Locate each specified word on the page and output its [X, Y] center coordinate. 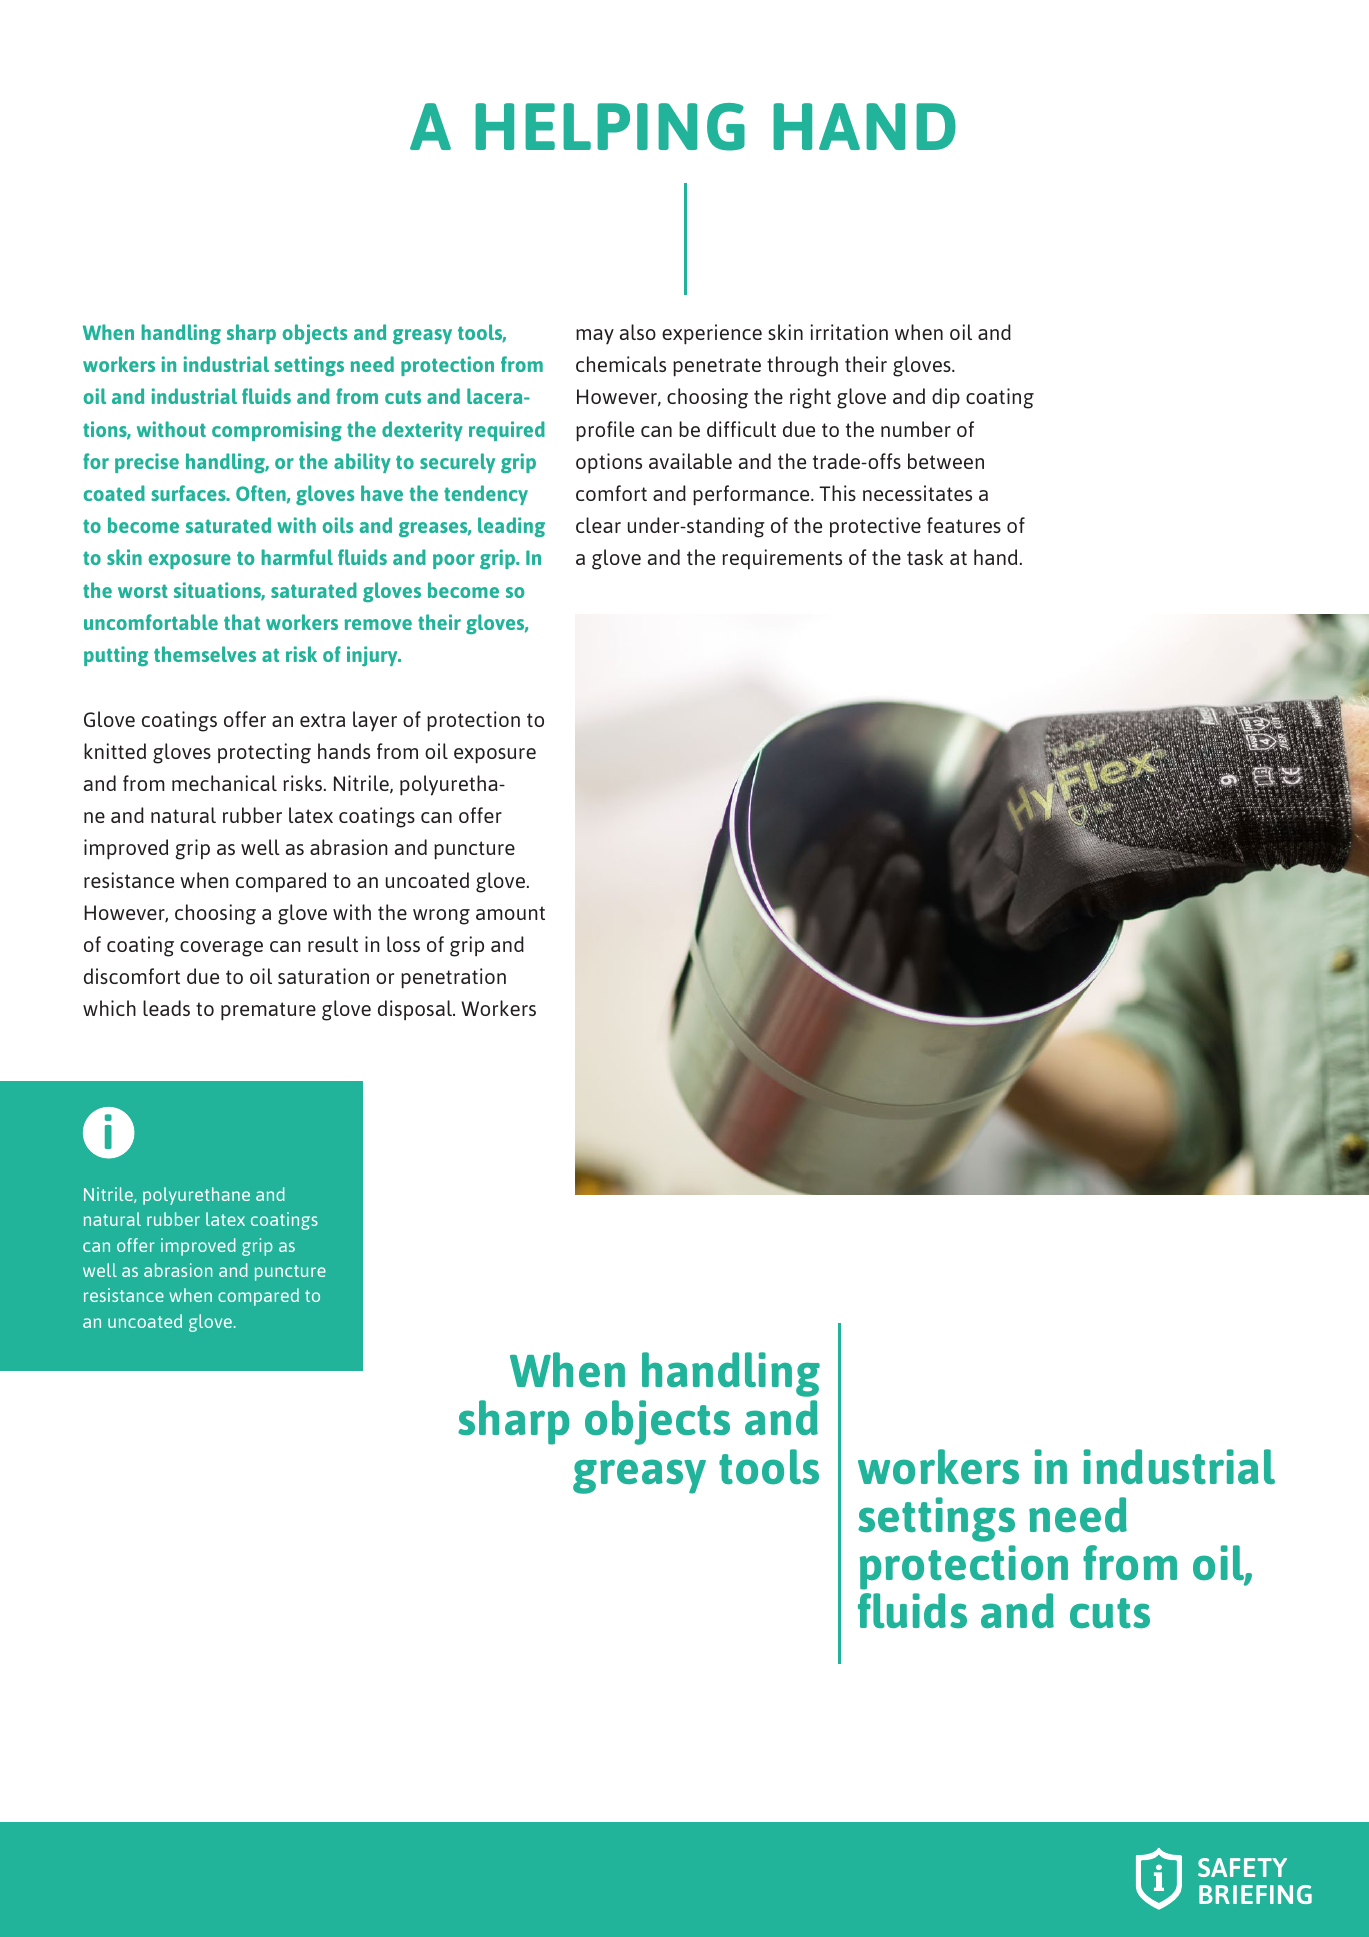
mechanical [224, 783]
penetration [453, 978]
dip [946, 398]
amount [510, 913]
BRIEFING [1255, 1894]
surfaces [189, 493]
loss [403, 944]
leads [166, 1008]
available [690, 461]
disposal [416, 1010]
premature [268, 1011]
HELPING [610, 127]
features [964, 525]
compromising [277, 431]
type [99, 1323]
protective [875, 527]
